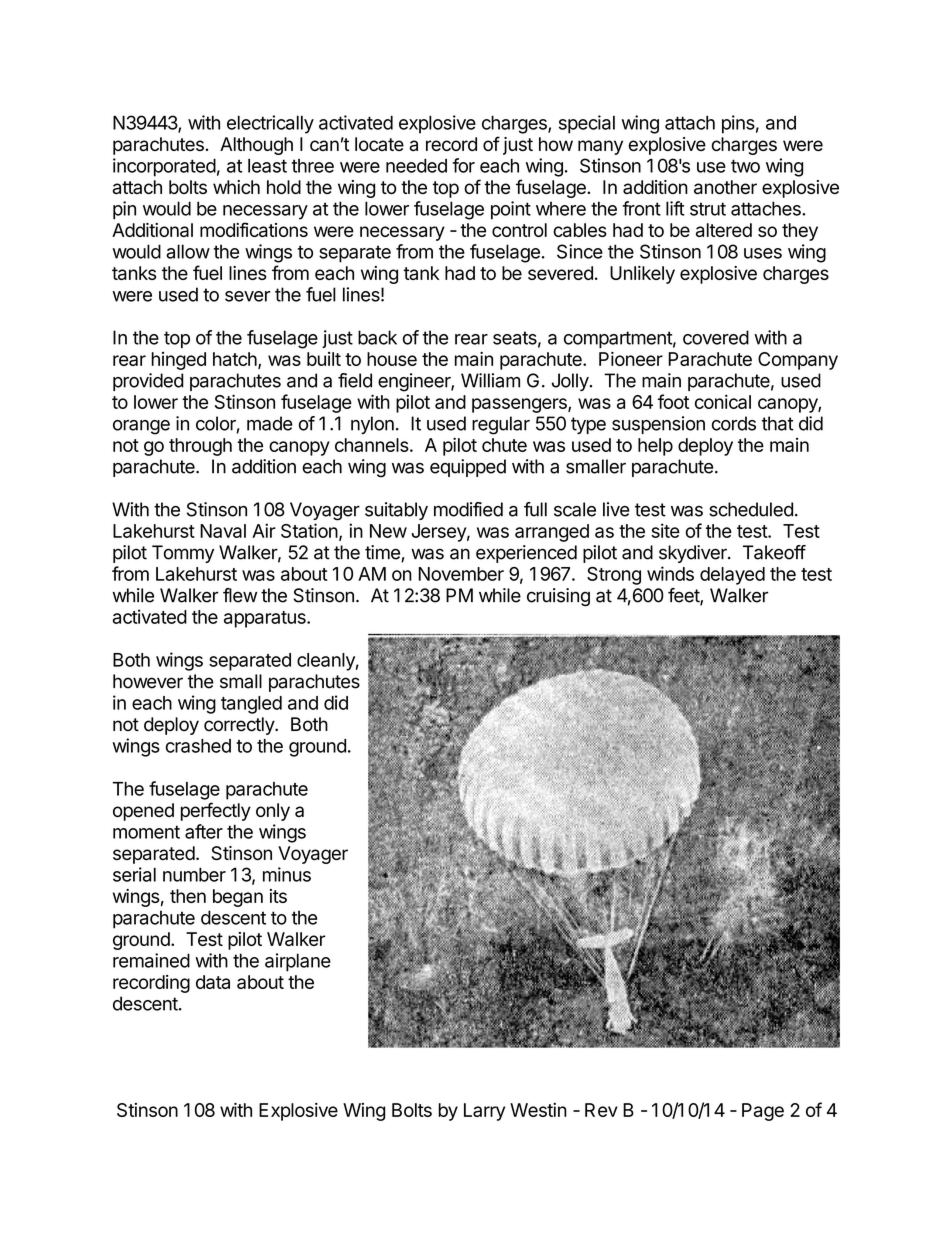 Image resolution: width=952 pixels, height=1233 pixels. What do you see at coordinates (684, 596) in the image?
I see `feet` at bounding box center [684, 596].
